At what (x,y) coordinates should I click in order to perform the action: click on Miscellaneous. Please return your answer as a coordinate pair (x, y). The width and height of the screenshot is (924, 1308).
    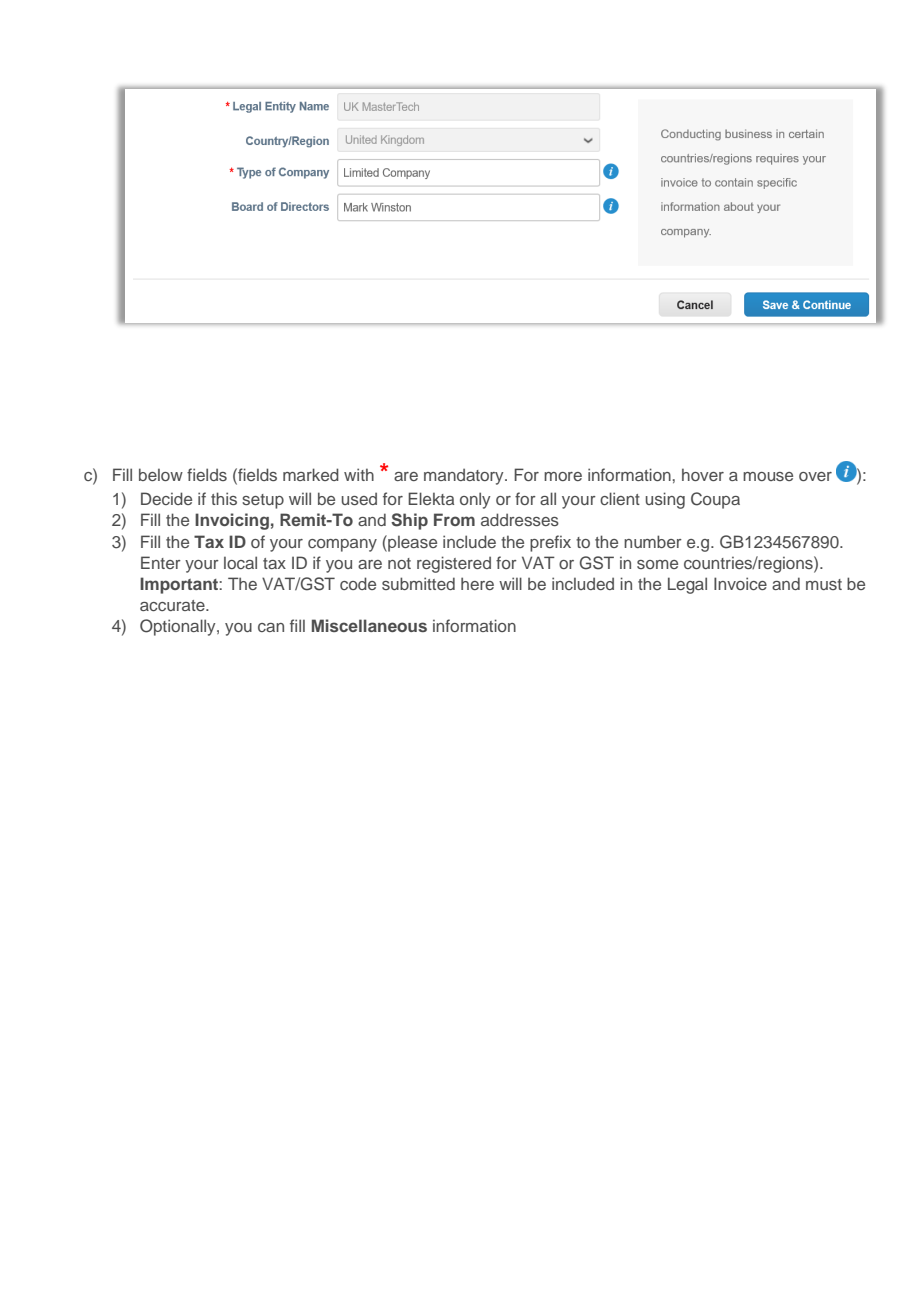
    Looking at the image, I should click on (369, 625).
